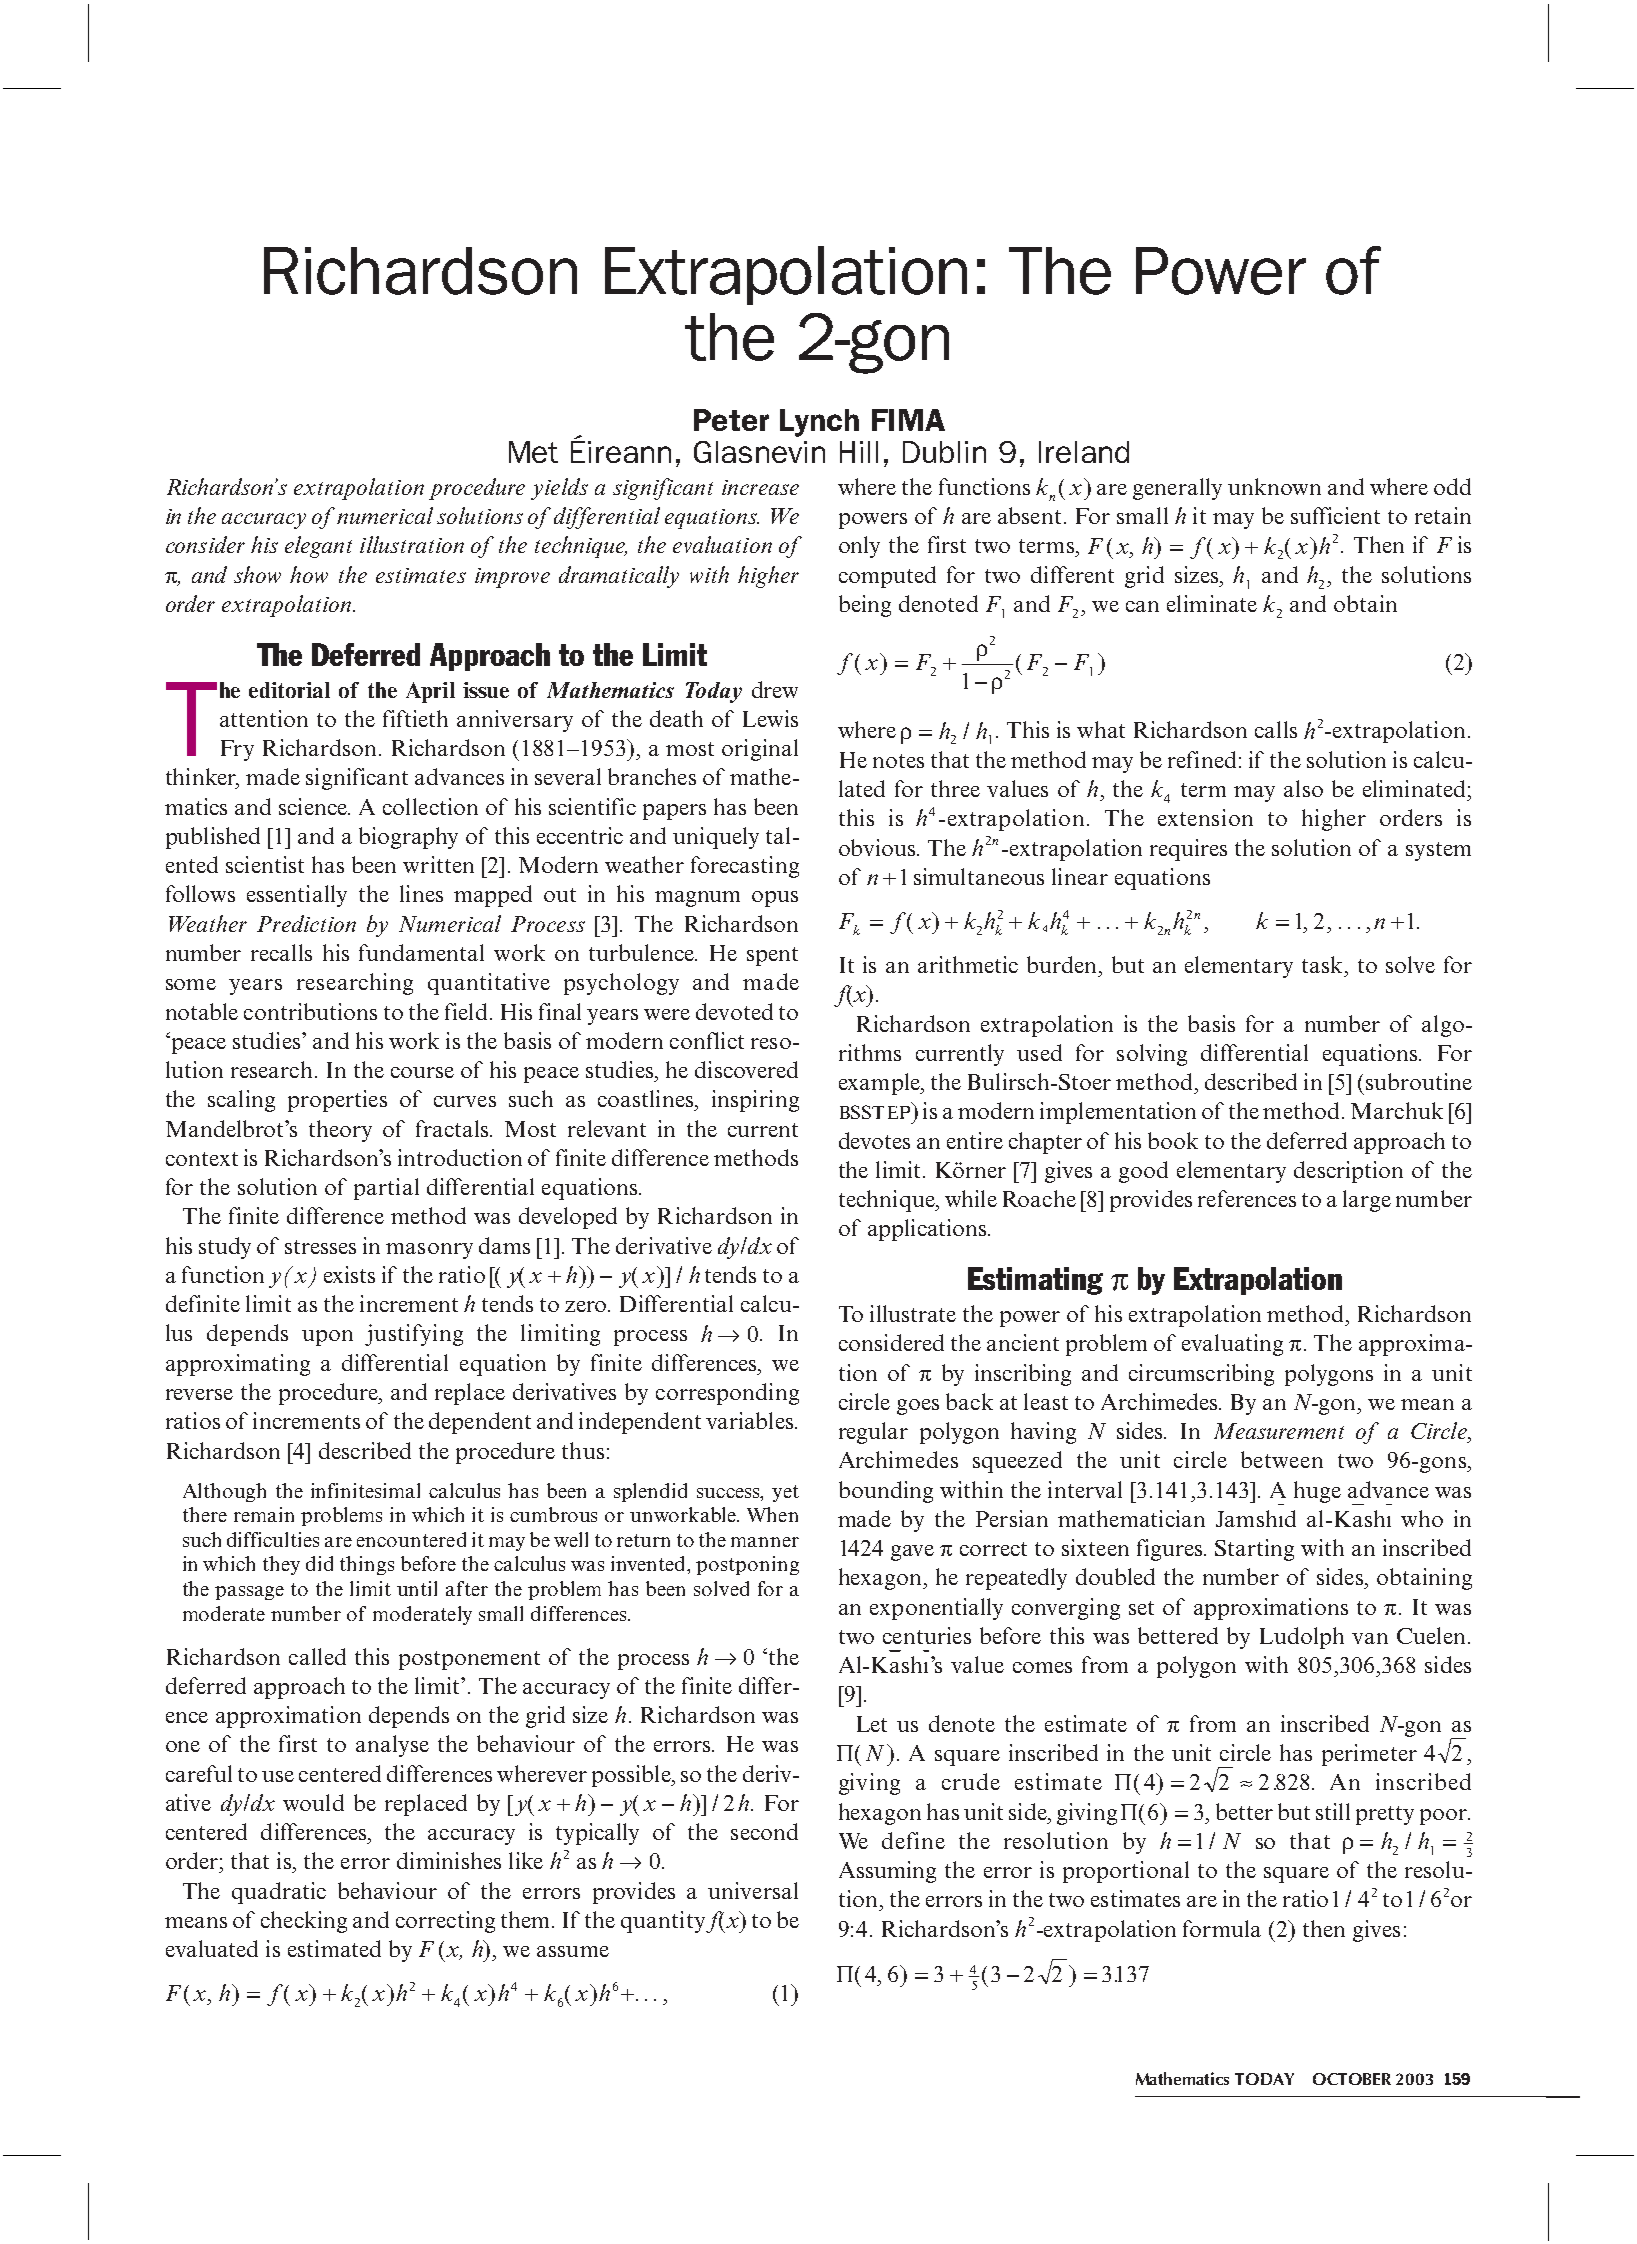 The image size is (1637, 2244). What do you see at coordinates (859, 452) in the image?
I see `Hill` at bounding box center [859, 452].
